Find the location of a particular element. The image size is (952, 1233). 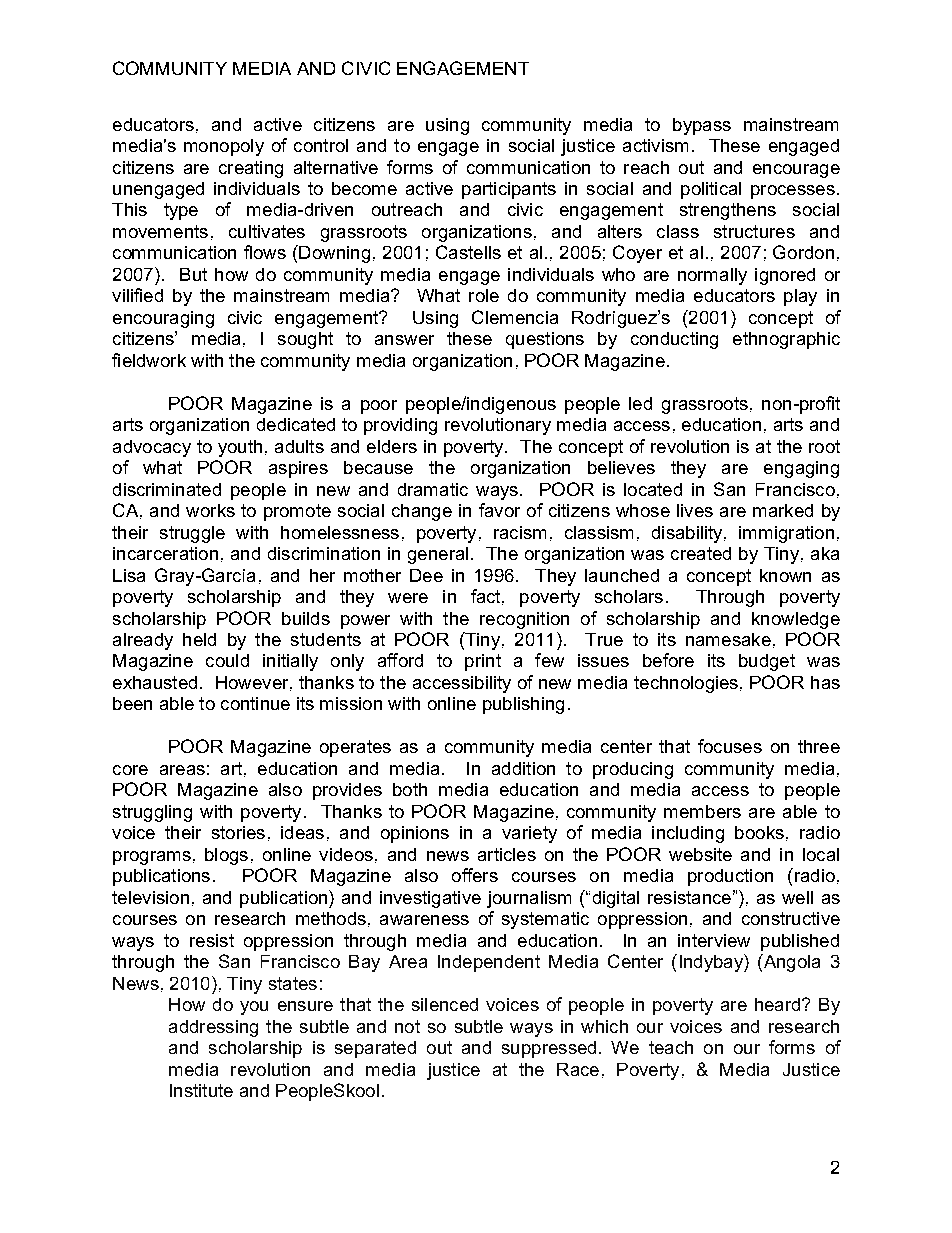

teach is located at coordinates (671, 1047).
